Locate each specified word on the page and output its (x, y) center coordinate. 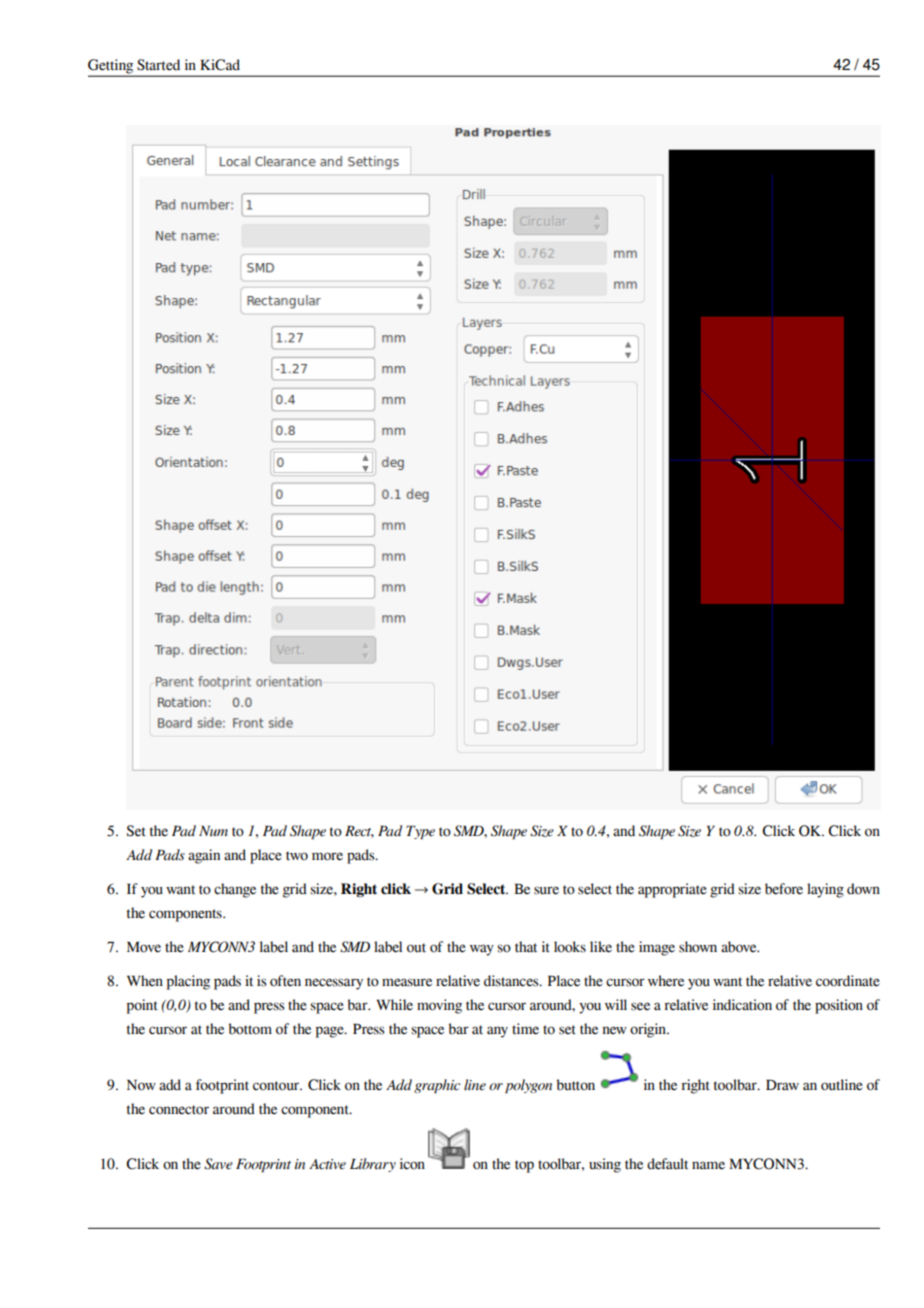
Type (420, 832)
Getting (112, 67)
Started (158, 65)
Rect (359, 832)
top (524, 1166)
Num (213, 831)
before (784, 889)
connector (179, 1110)
